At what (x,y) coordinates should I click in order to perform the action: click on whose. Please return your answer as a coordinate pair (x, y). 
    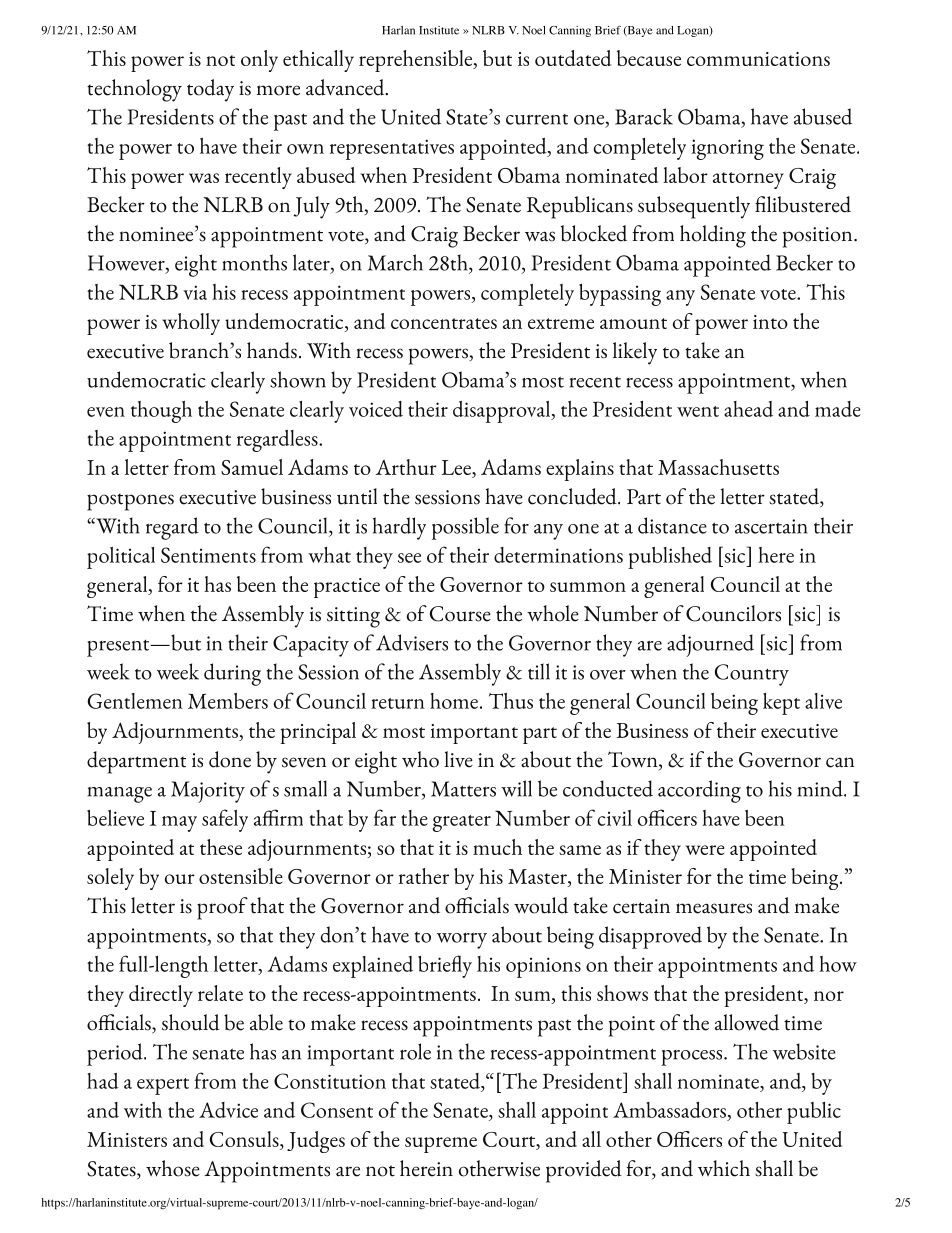
    Looking at the image, I should click on (173, 1168).
